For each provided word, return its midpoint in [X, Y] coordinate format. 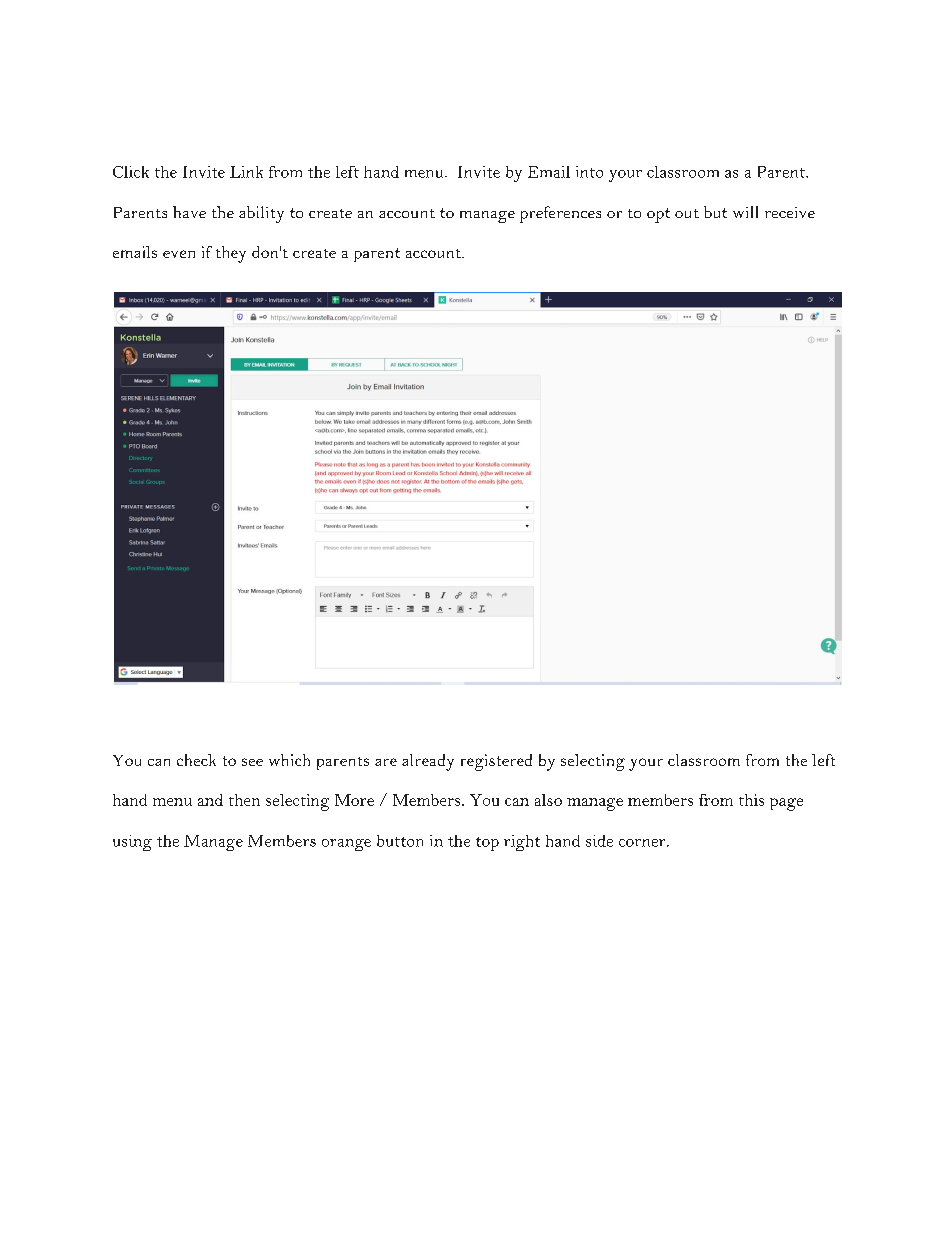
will [745, 212]
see [252, 762]
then [244, 800]
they [231, 254]
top [487, 844]
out [687, 213]
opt [658, 215]
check [196, 760]
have [189, 212]
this [751, 800]
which [289, 760]
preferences [560, 214]
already [428, 762]
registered [496, 762]
